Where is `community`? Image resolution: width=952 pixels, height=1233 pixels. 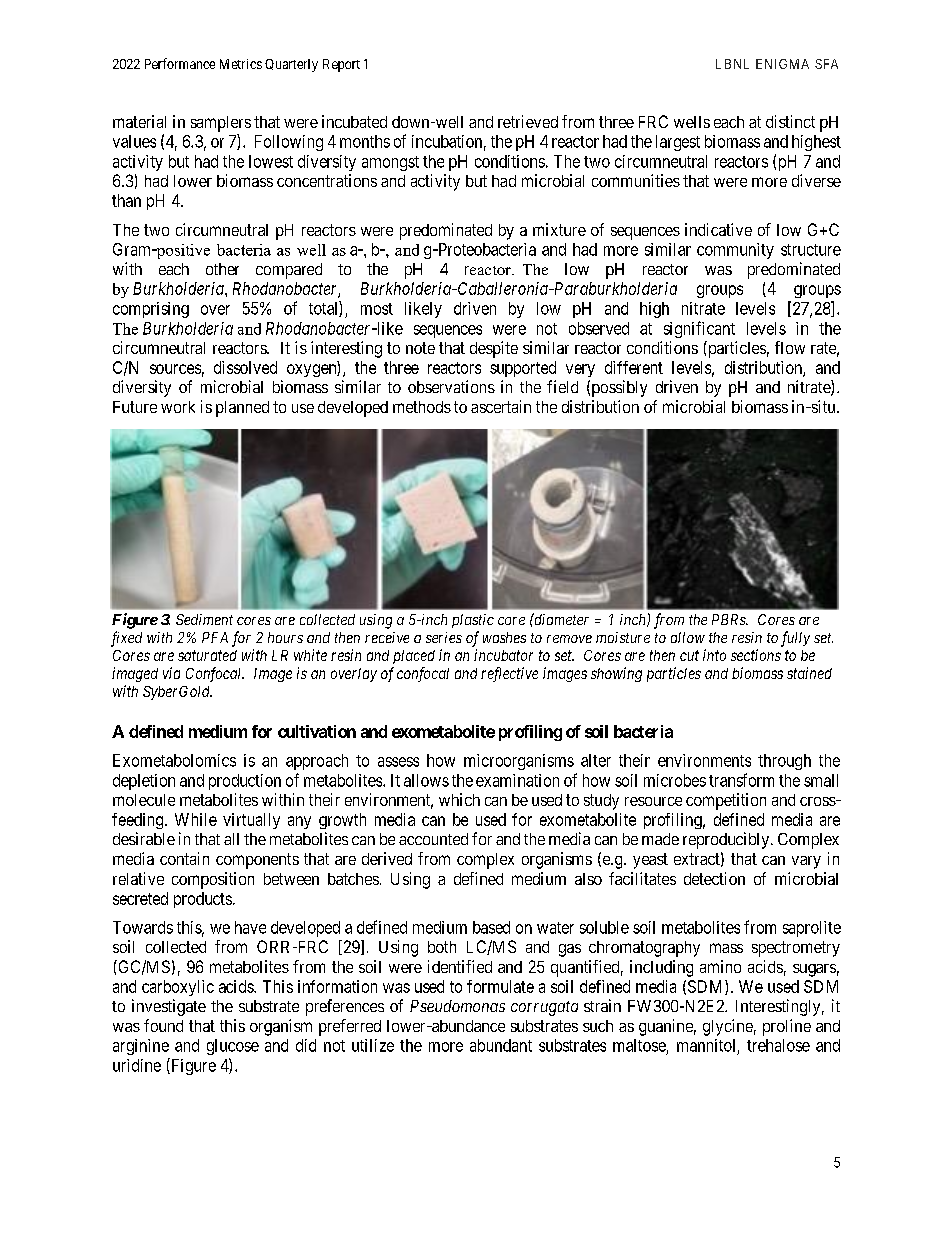
community is located at coordinates (735, 251).
